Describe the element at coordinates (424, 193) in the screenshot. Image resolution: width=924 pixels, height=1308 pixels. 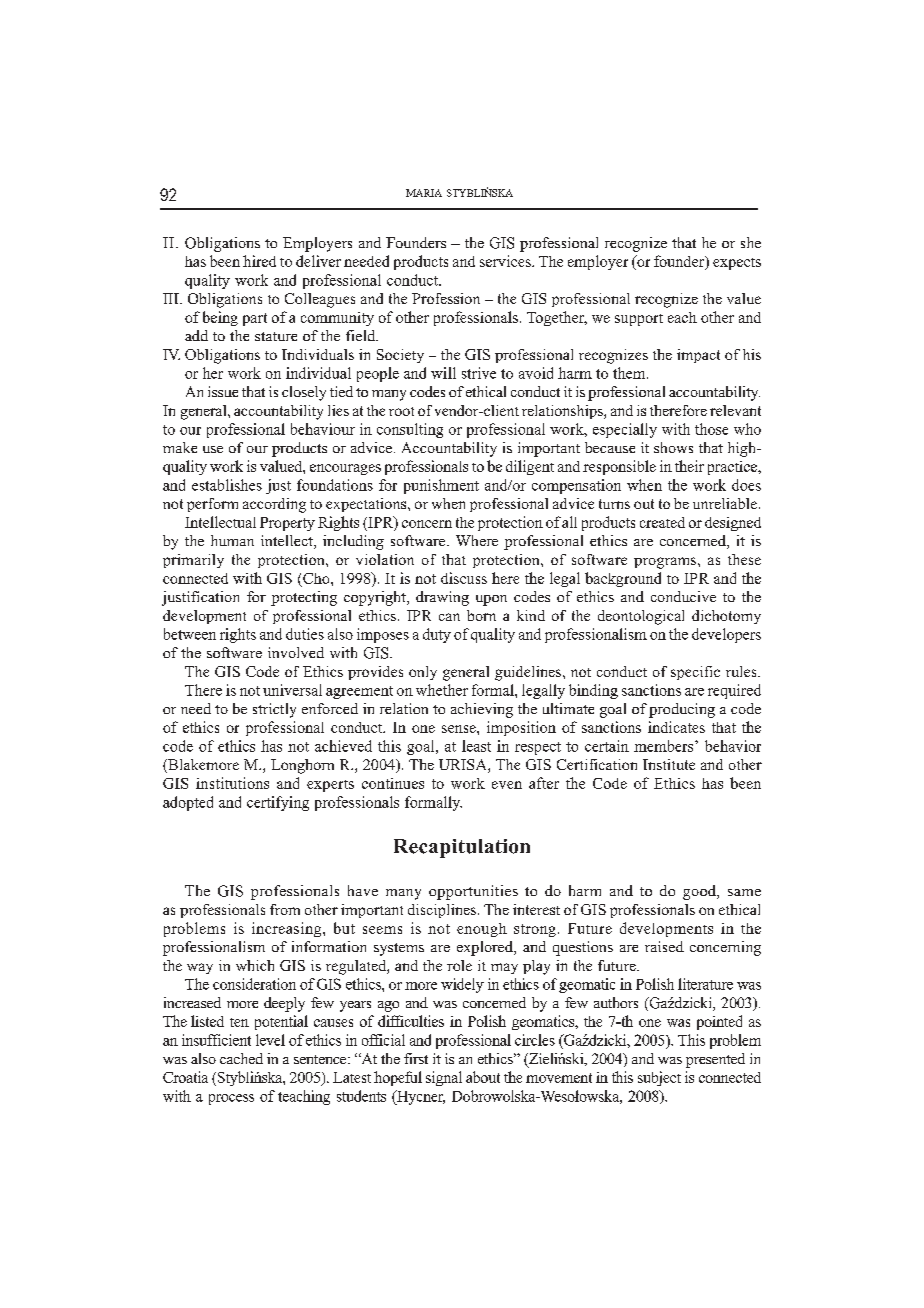
I see `MARIA` at that location.
